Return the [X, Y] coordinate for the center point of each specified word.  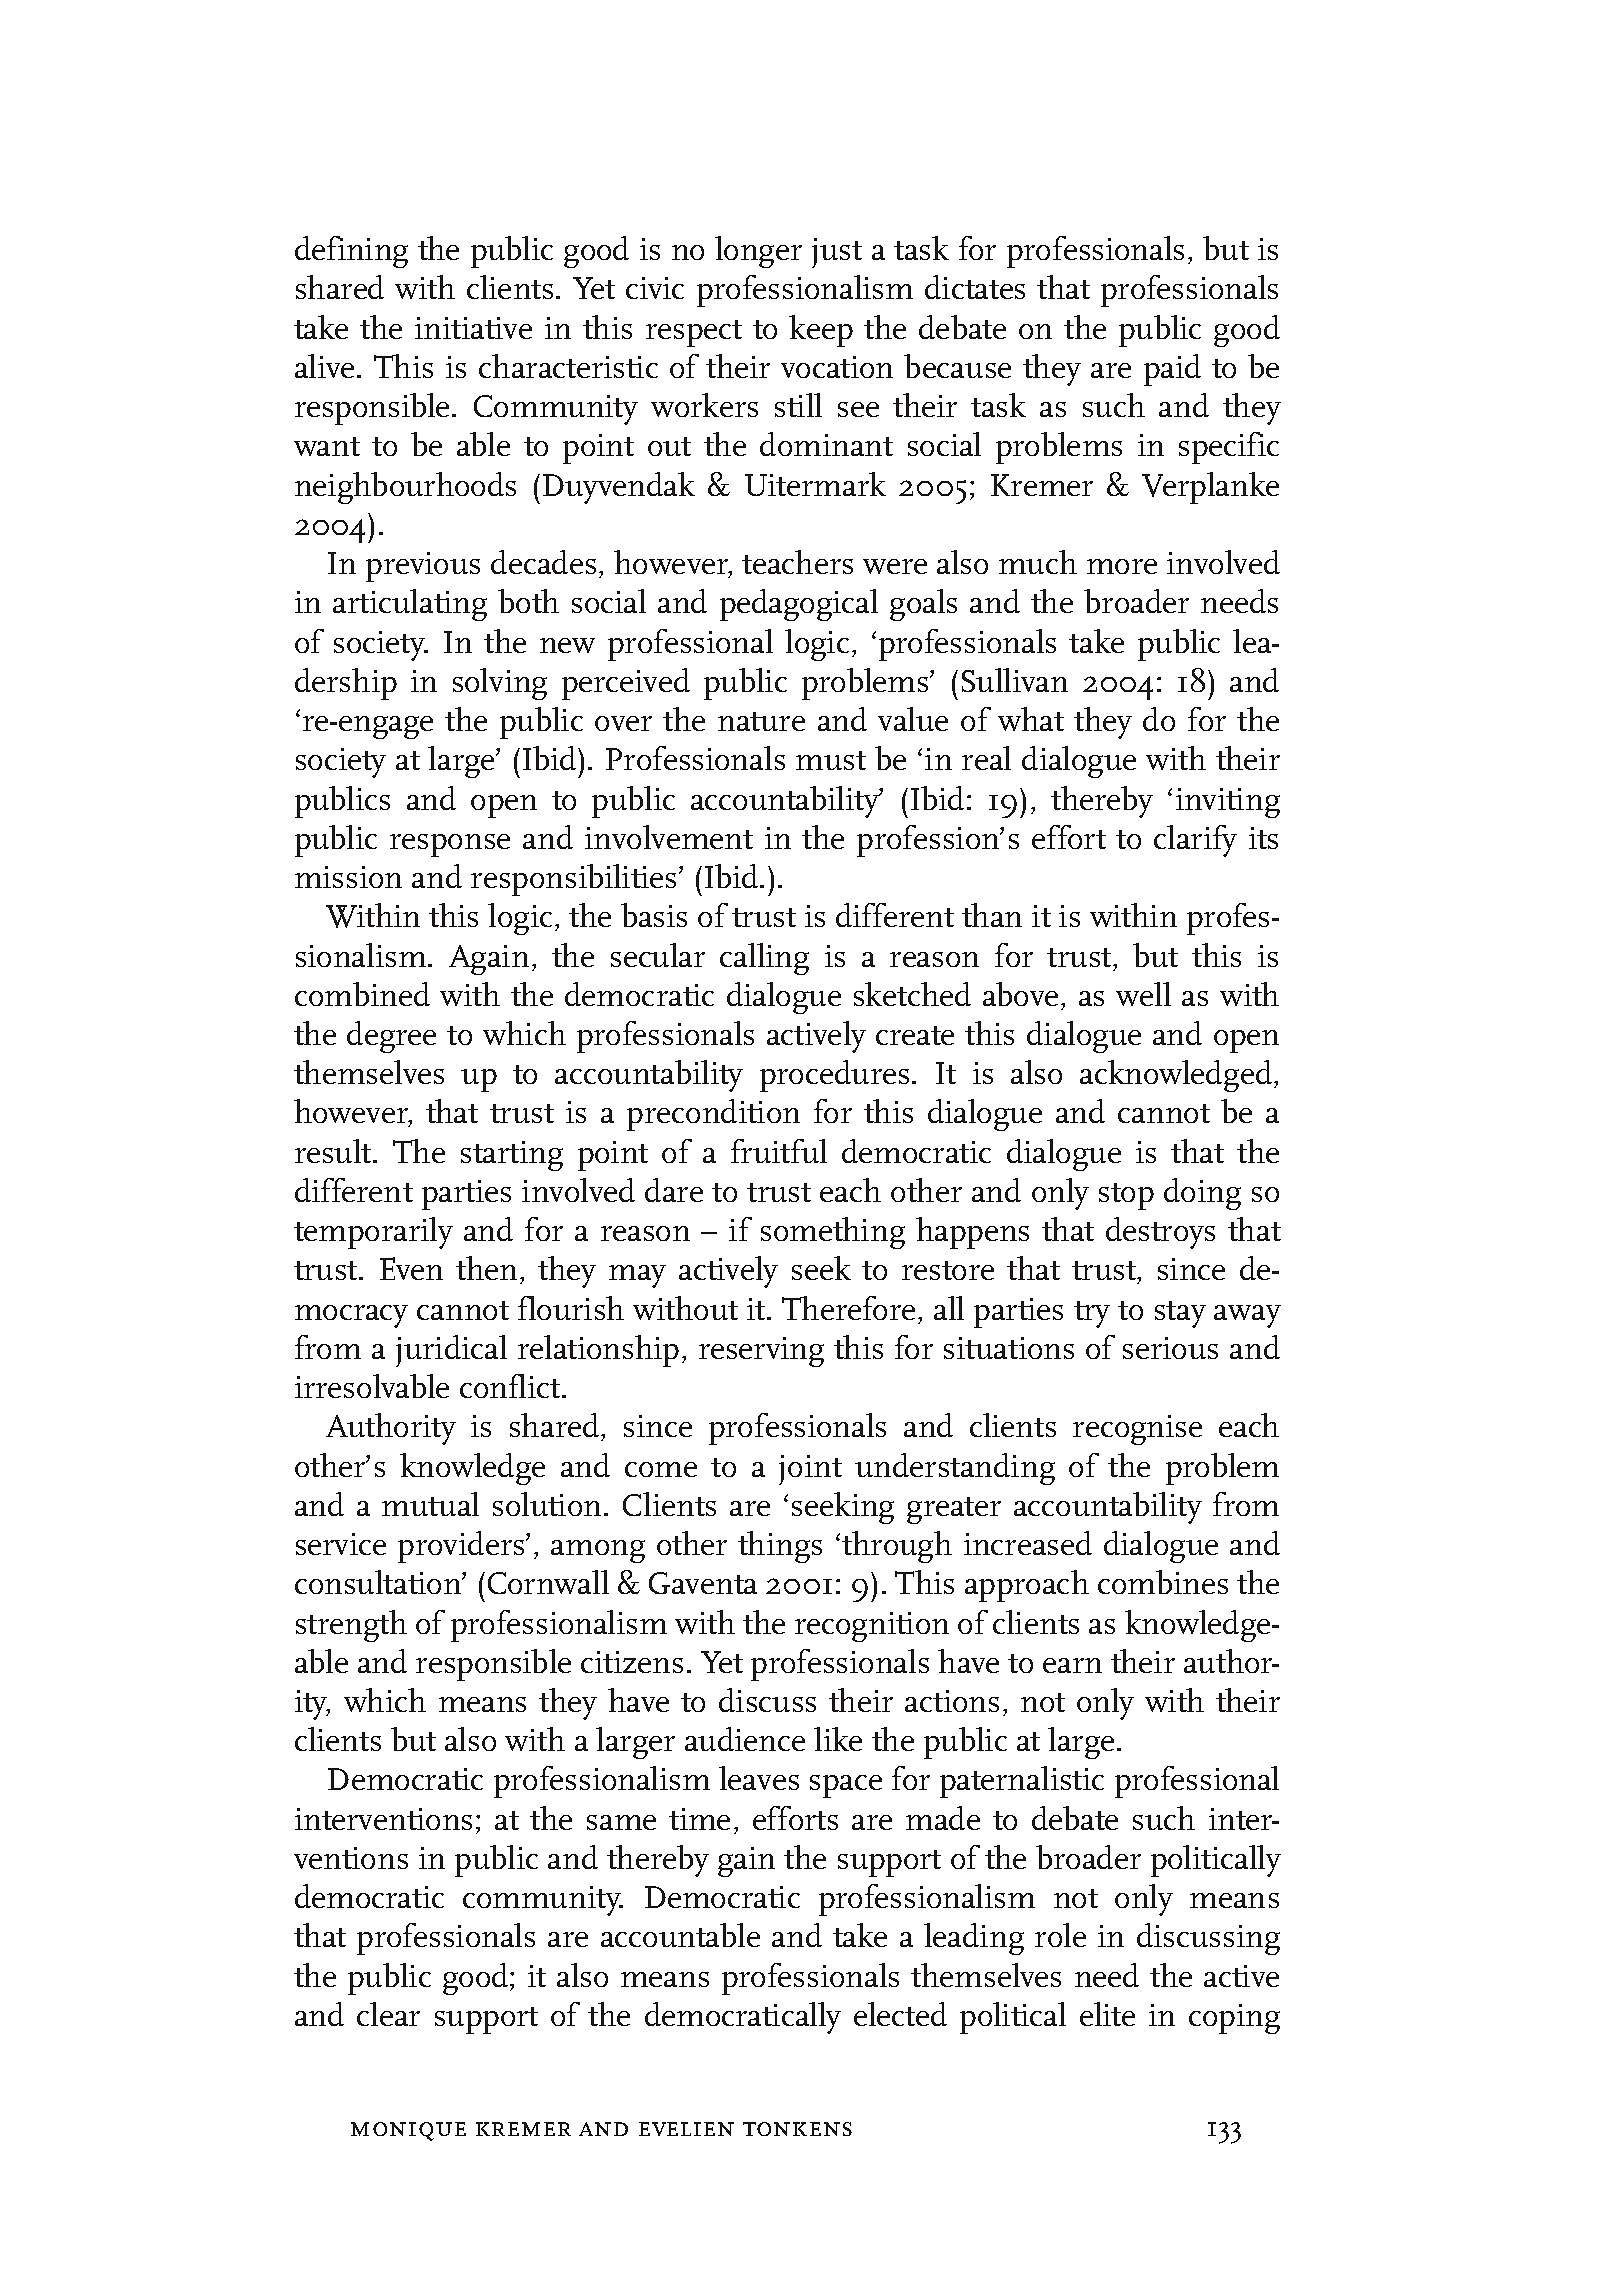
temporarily [373, 1233]
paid [1172, 370]
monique [408, 2131]
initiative [473, 328]
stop [1126, 1196]
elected [900, 2014]
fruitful [779, 1151]
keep [821, 331]
